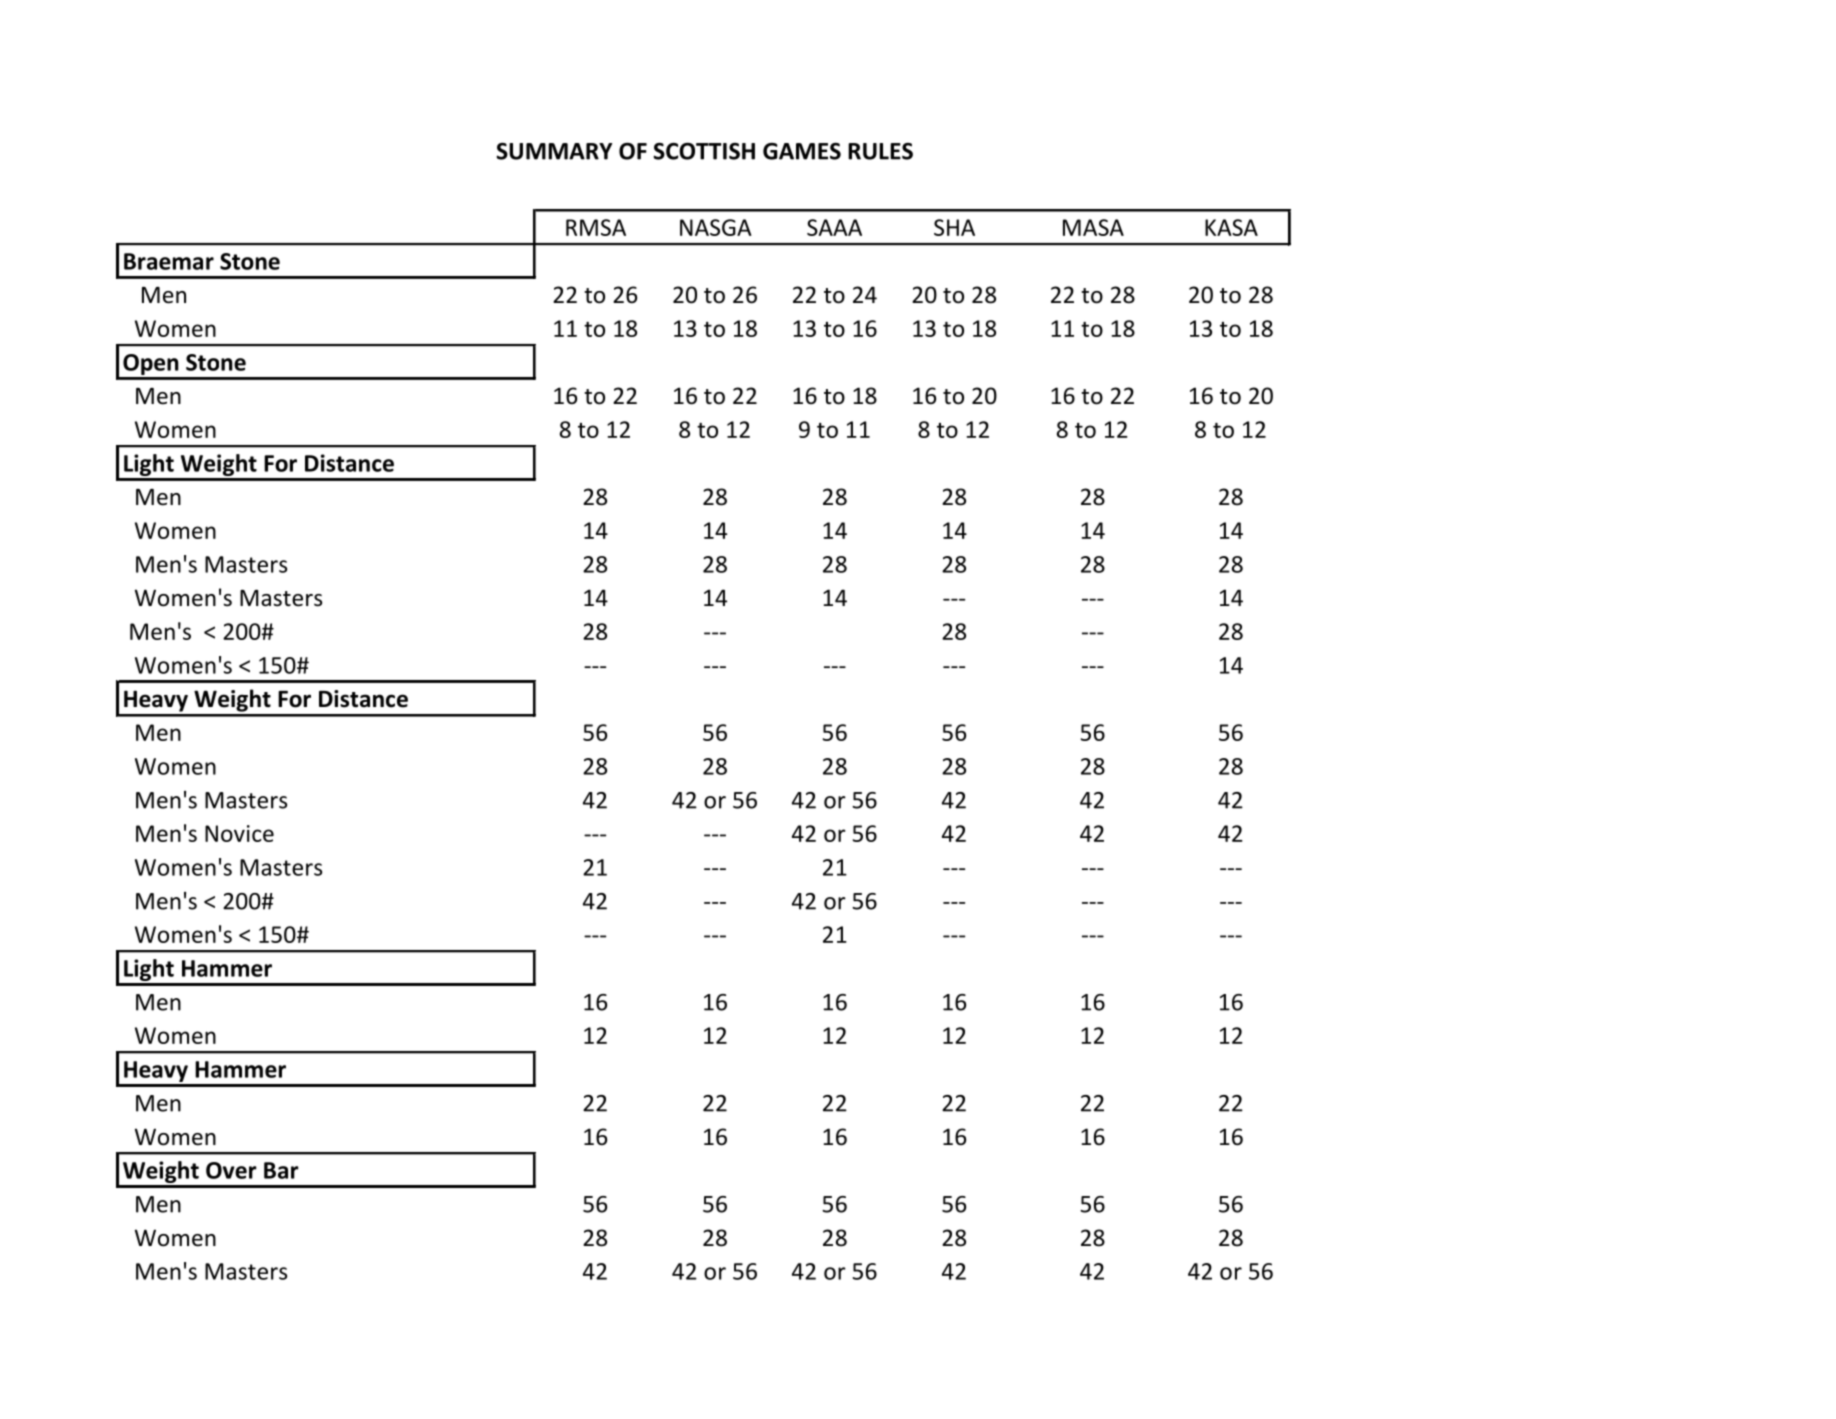 The height and width of the screenshot is (1419, 1836). What do you see at coordinates (704, 151) in the screenshot?
I see `SCOTTISH` at bounding box center [704, 151].
